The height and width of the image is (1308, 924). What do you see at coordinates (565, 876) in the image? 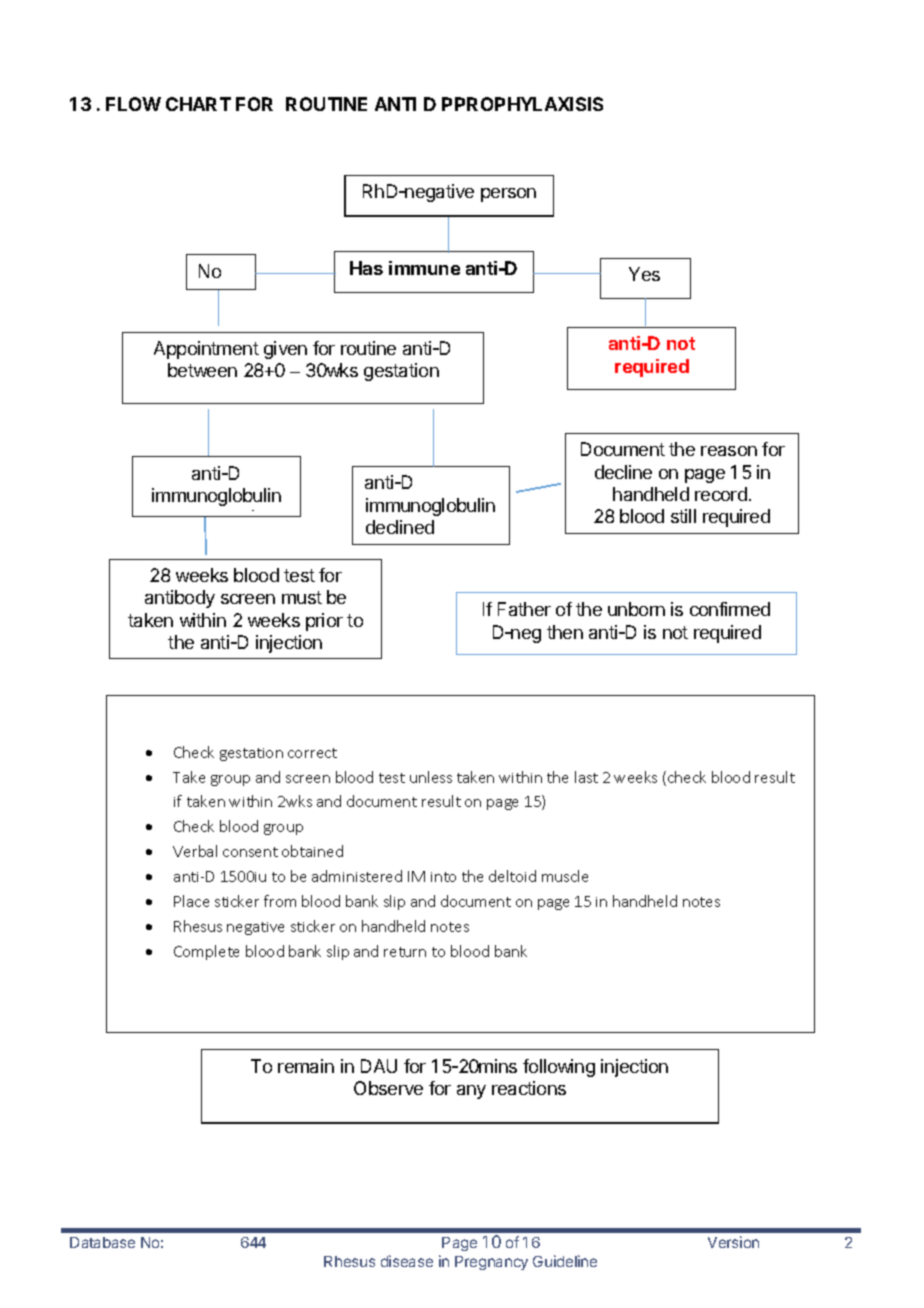
I see `muscle` at bounding box center [565, 876].
